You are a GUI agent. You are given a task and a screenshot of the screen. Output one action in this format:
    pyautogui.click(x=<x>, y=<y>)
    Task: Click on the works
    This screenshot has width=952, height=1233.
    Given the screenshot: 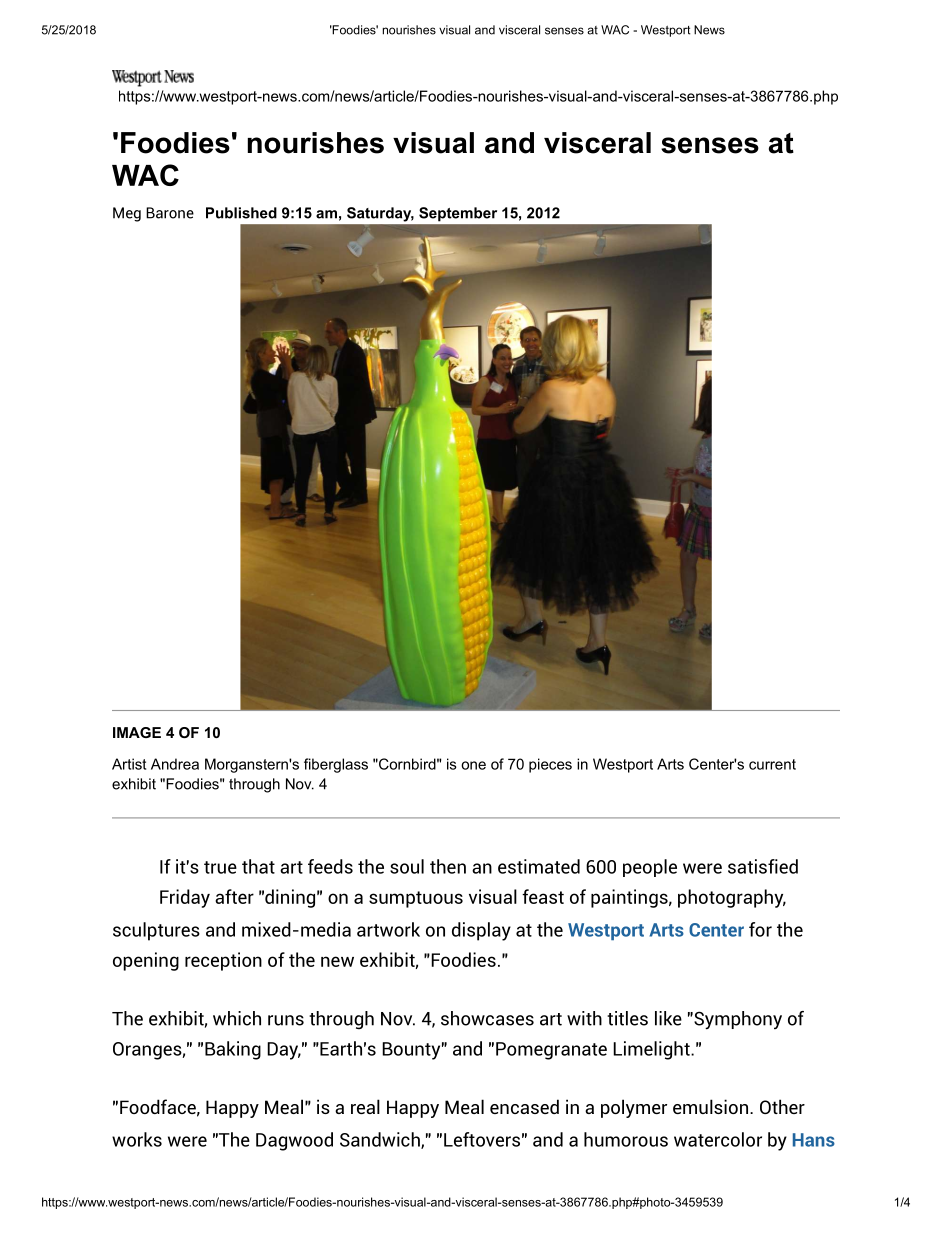 What is the action you would take?
    pyautogui.click(x=137, y=1139)
